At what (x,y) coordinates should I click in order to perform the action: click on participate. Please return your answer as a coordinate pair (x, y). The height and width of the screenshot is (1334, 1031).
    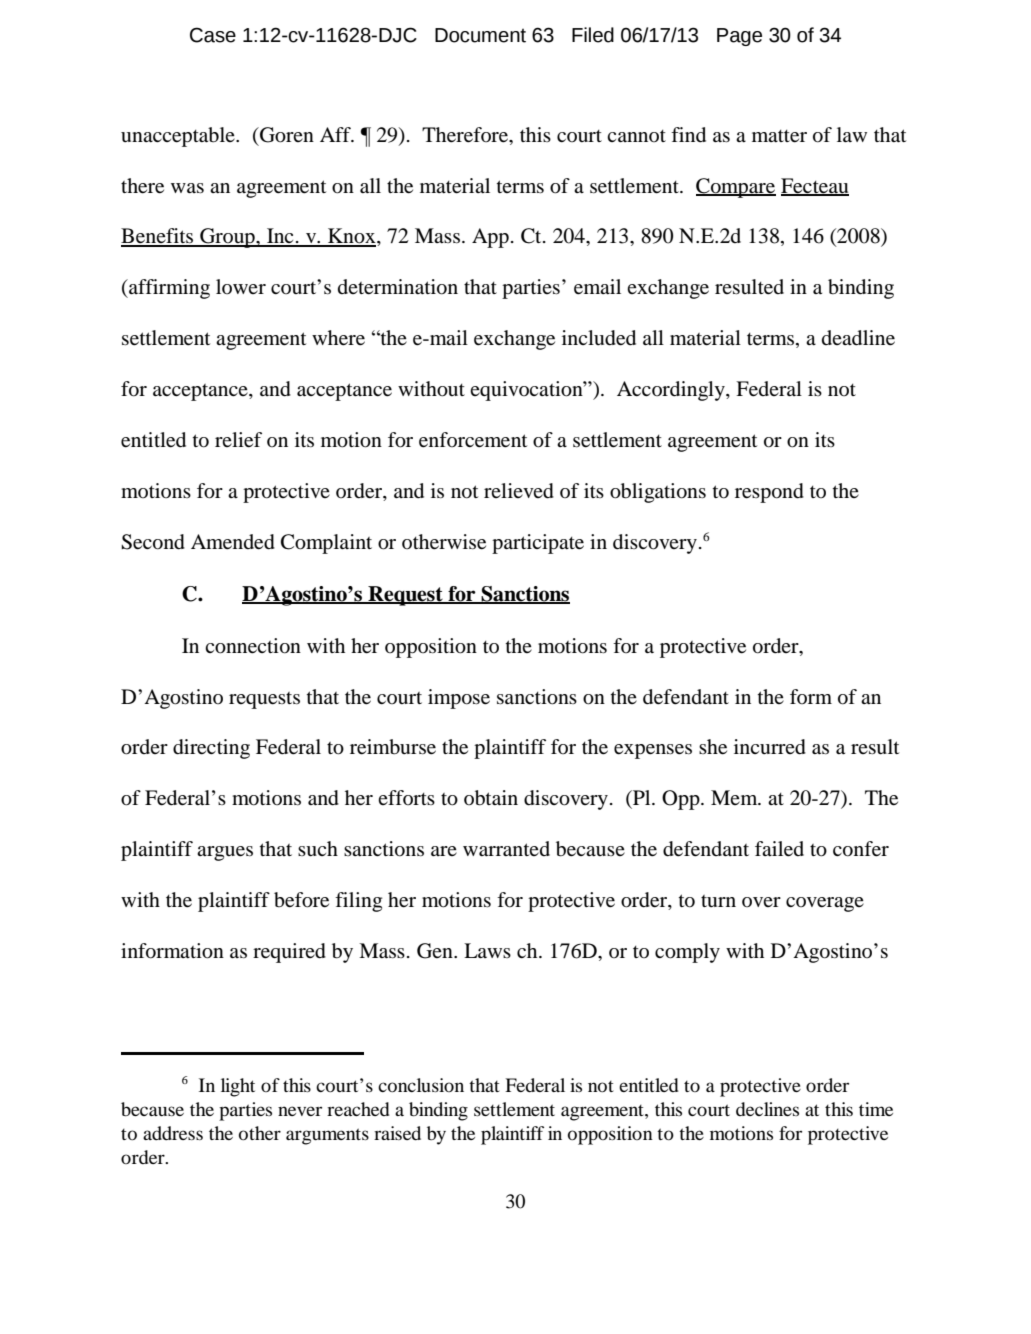
    Looking at the image, I should click on (538, 544).
